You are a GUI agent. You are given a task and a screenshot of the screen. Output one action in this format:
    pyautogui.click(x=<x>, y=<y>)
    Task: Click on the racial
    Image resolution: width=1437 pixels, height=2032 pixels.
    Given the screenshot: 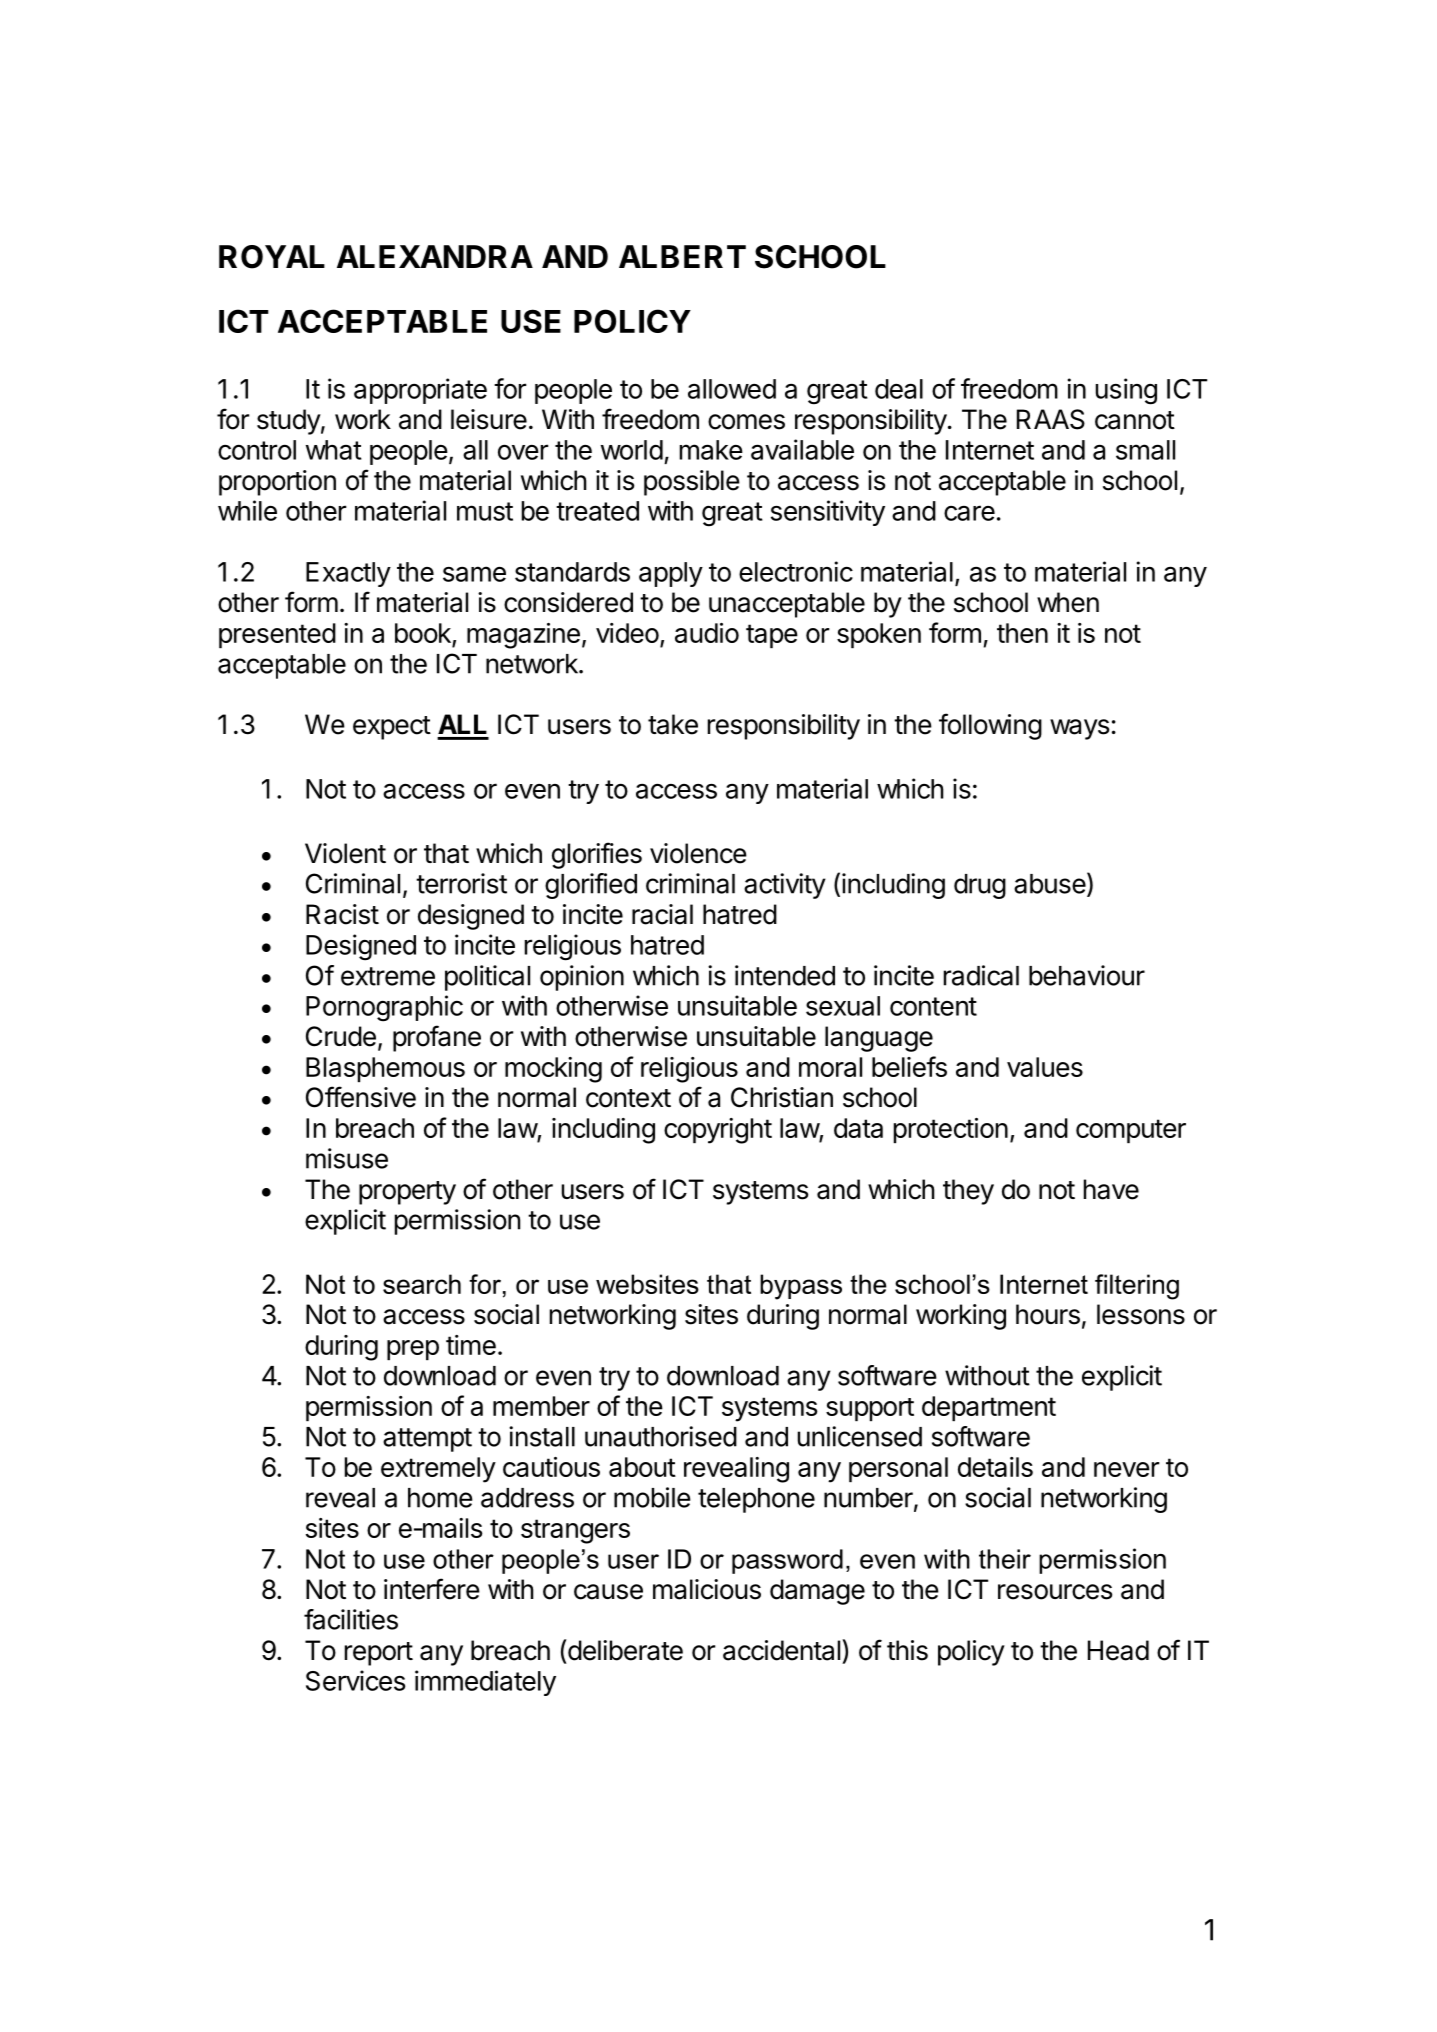 What is the action you would take?
    pyautogui.click(x=662, y=914)
